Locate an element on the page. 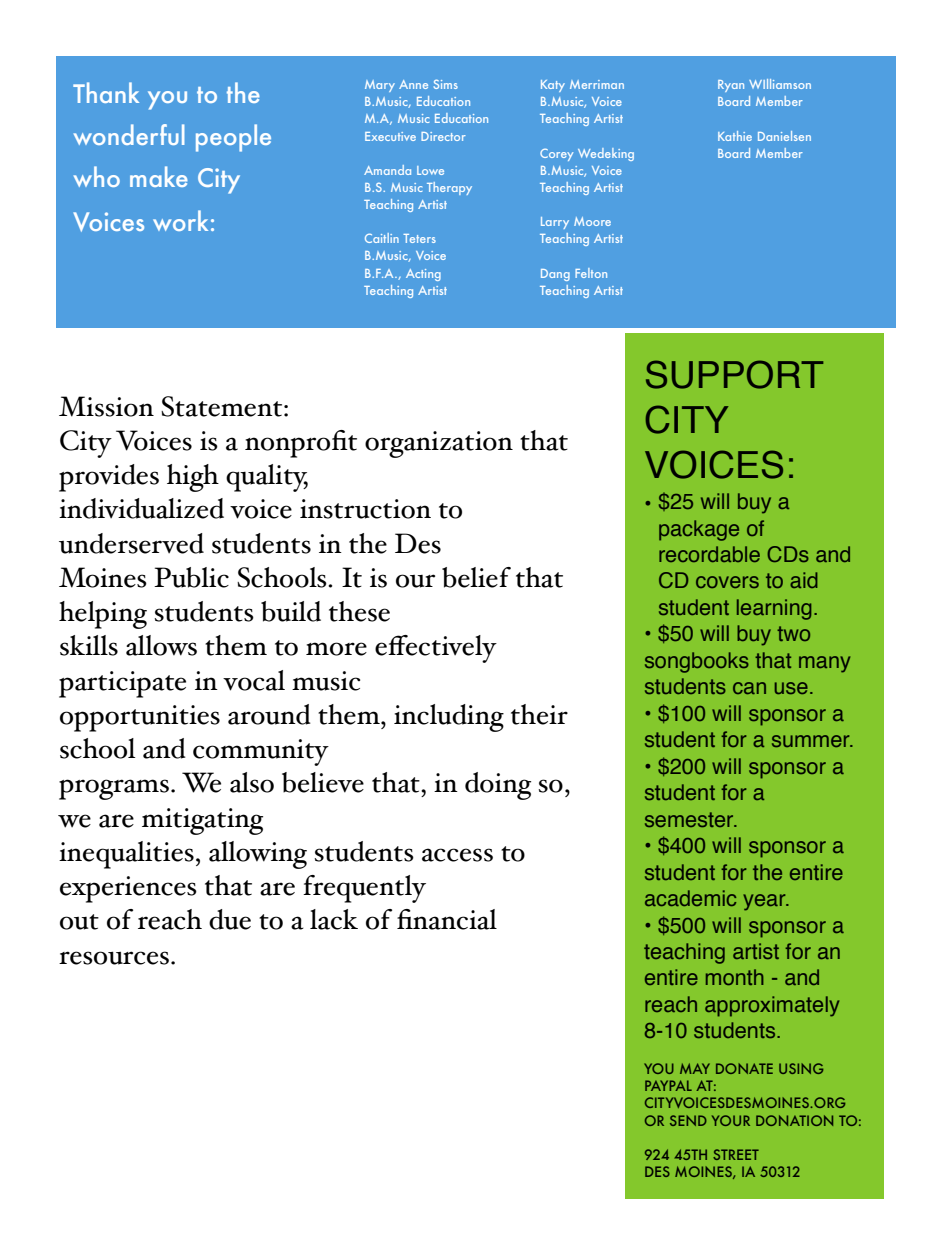 Image resolution: width=952 pixels, height=1233 pixels. access is located at coordinates (457, 855).
